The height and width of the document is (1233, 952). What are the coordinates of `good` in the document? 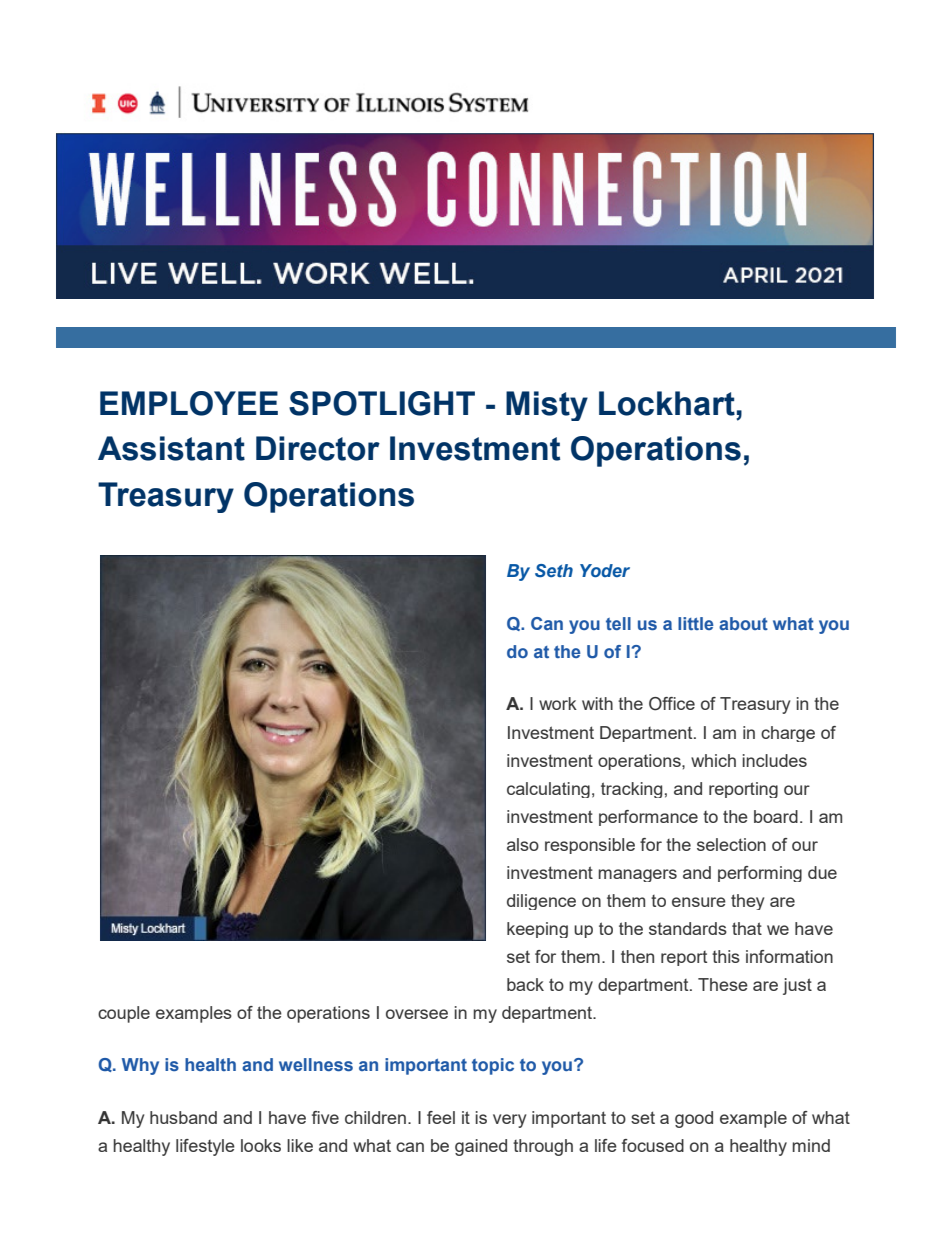 It's located at (694, 1119).
